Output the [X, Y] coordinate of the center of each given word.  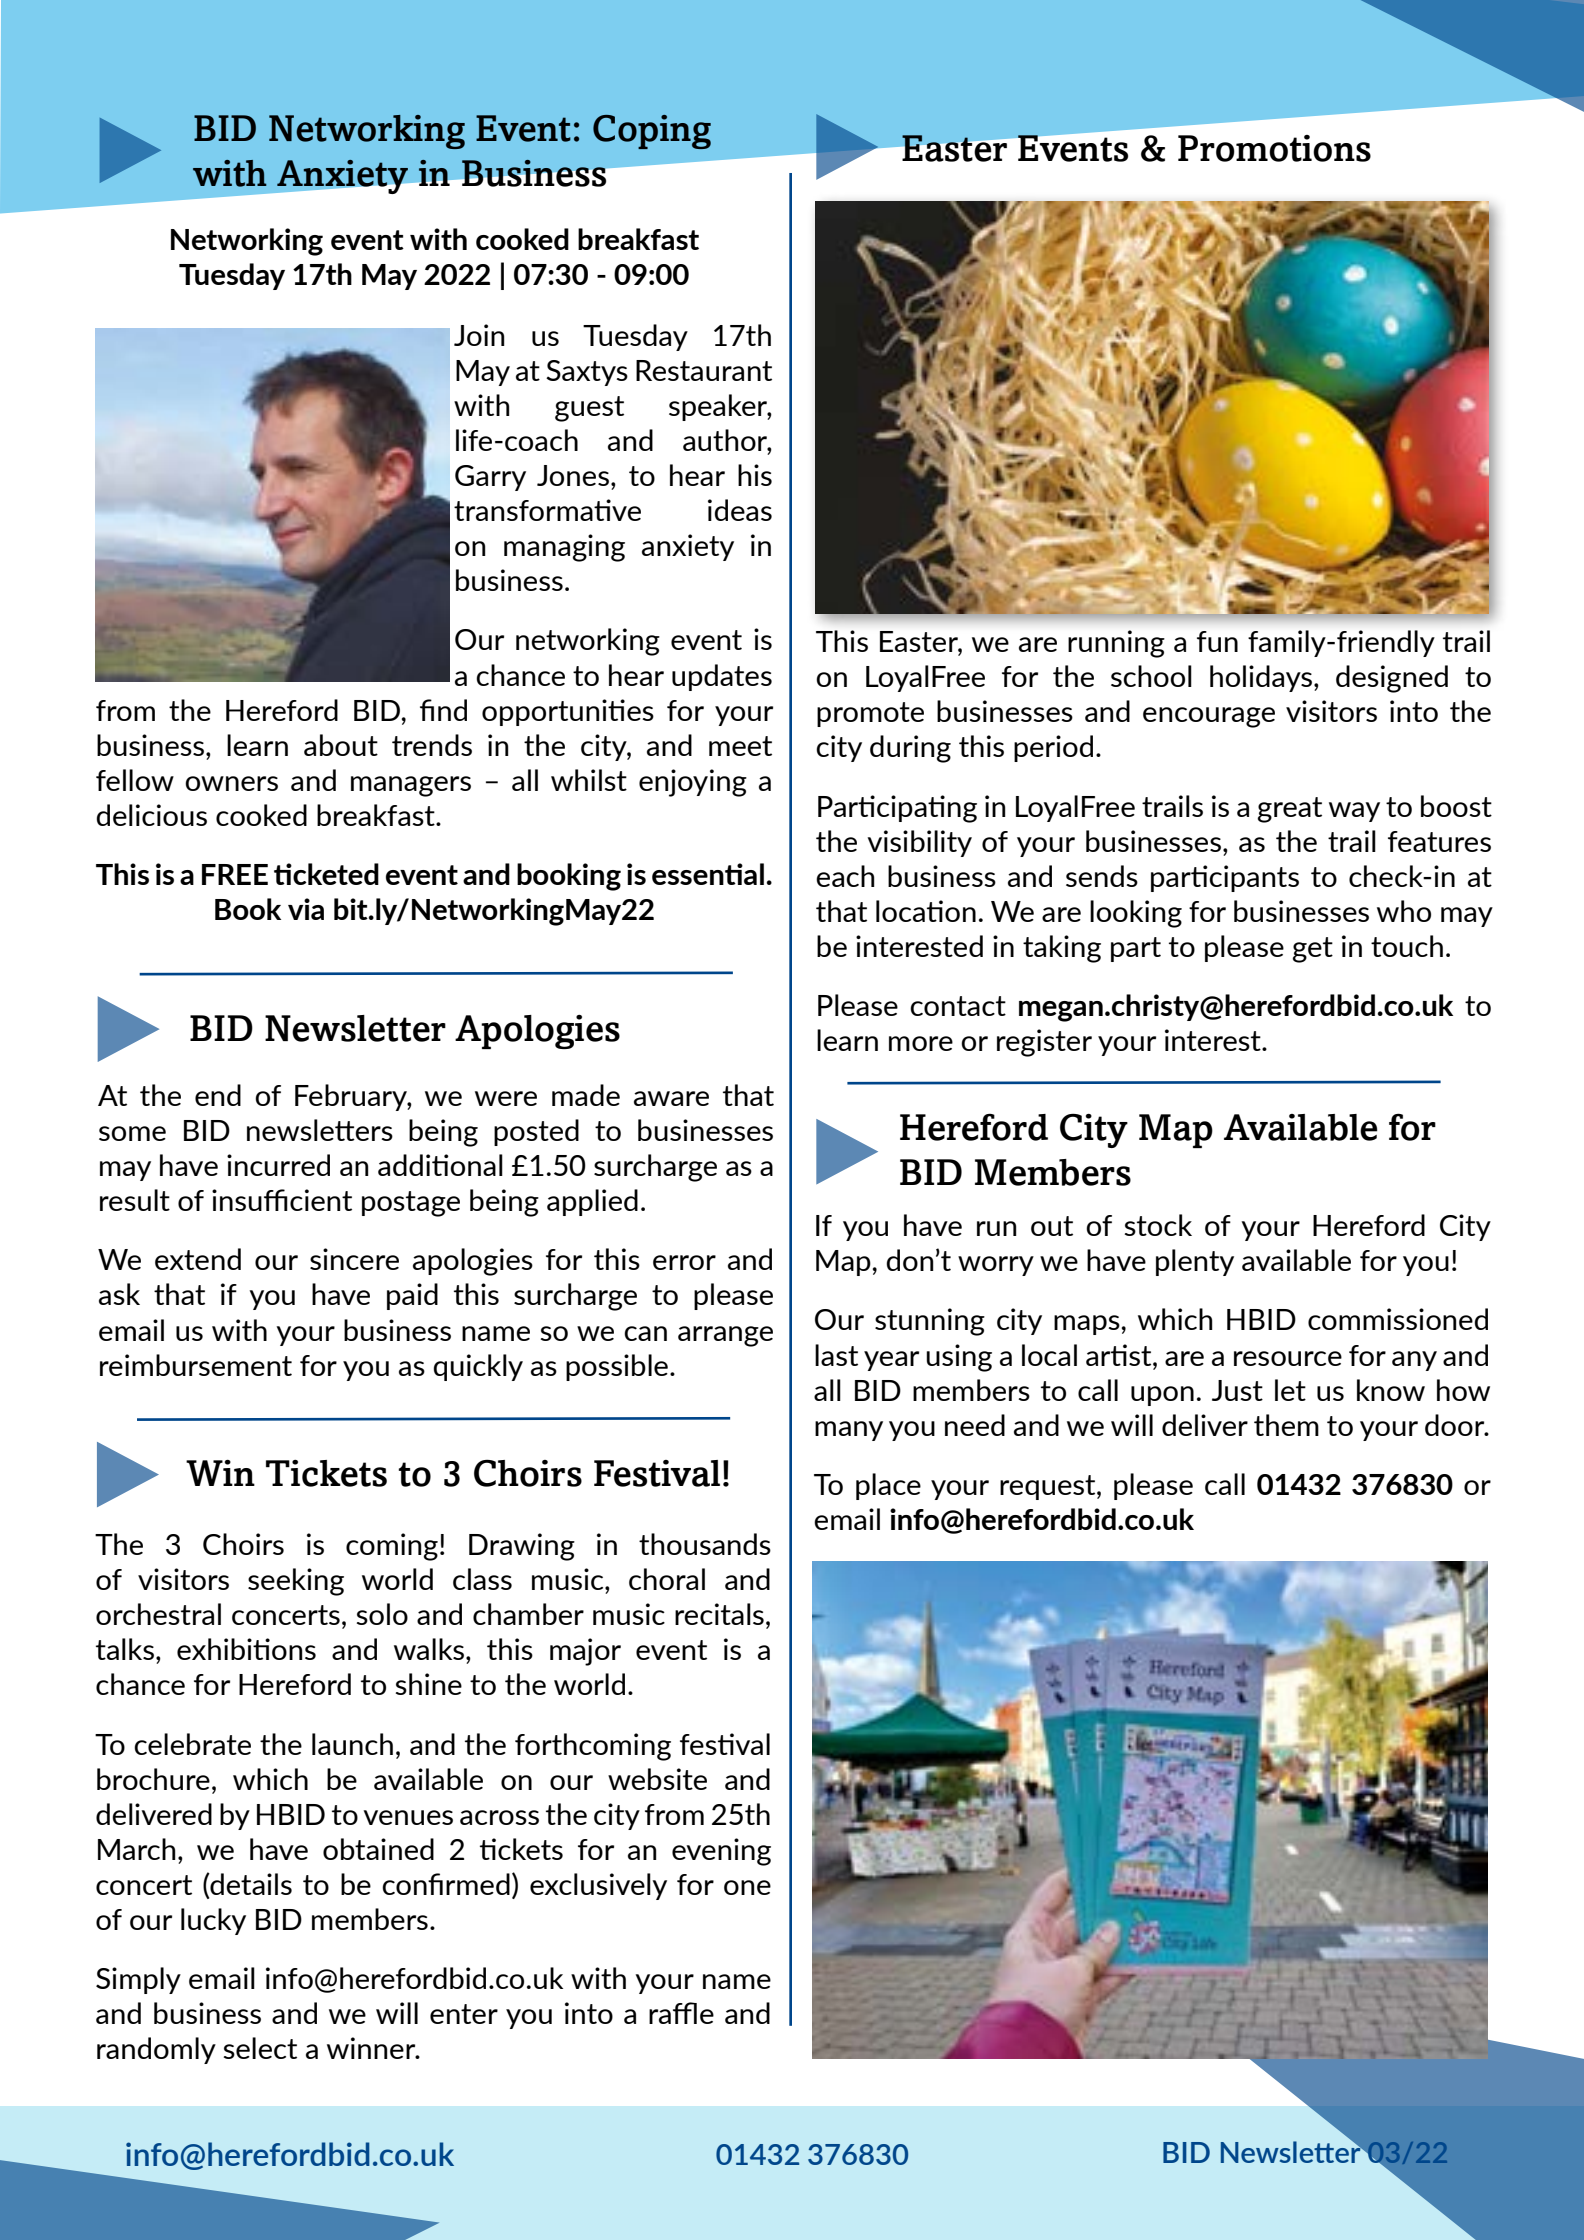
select [260, 2048]
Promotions [1274, 148]
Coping [652, 132]
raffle [681, 2013]
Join [479, 335]
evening [721, 1852]
